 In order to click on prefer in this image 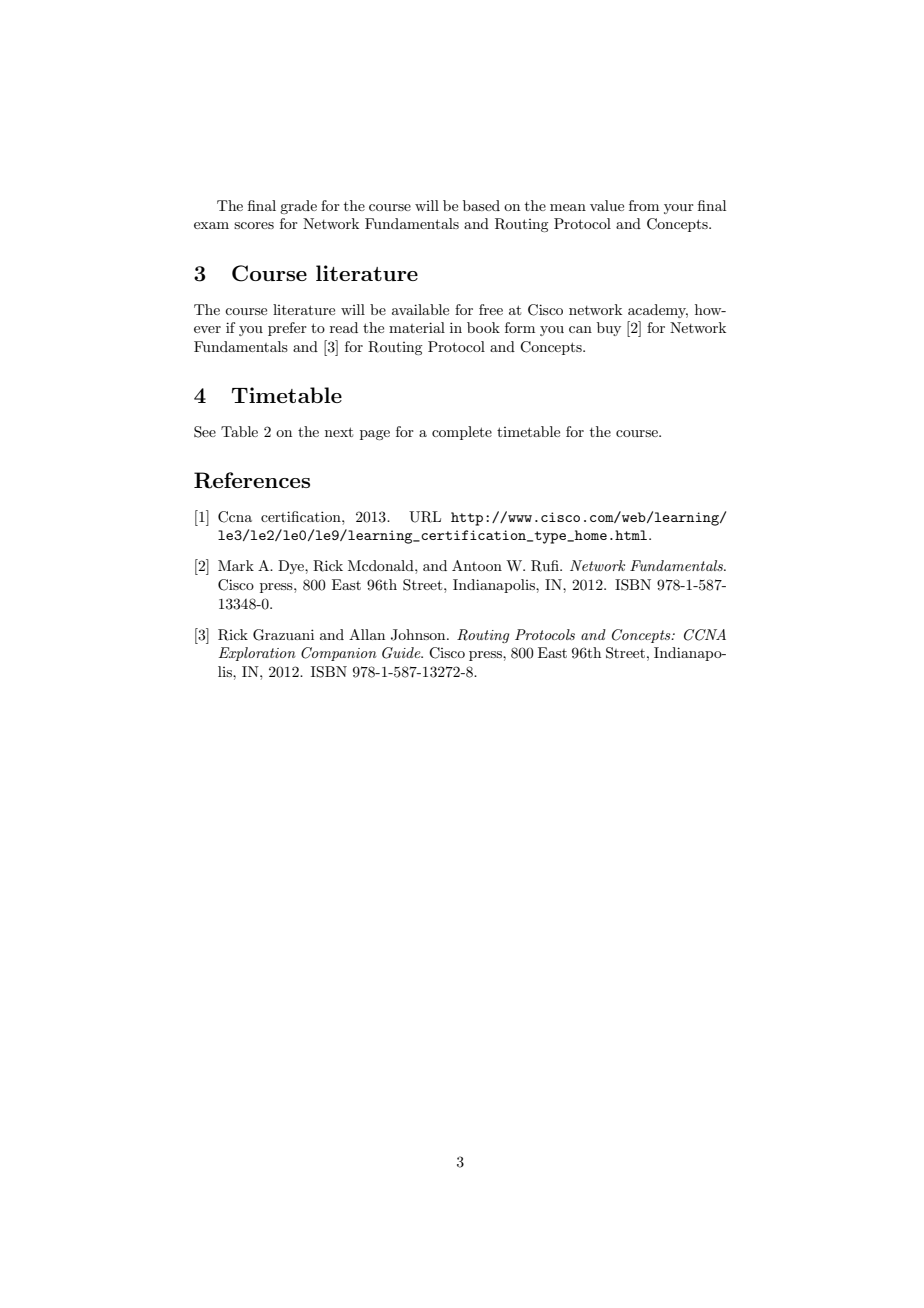, I will do `click(287, 329)`.
